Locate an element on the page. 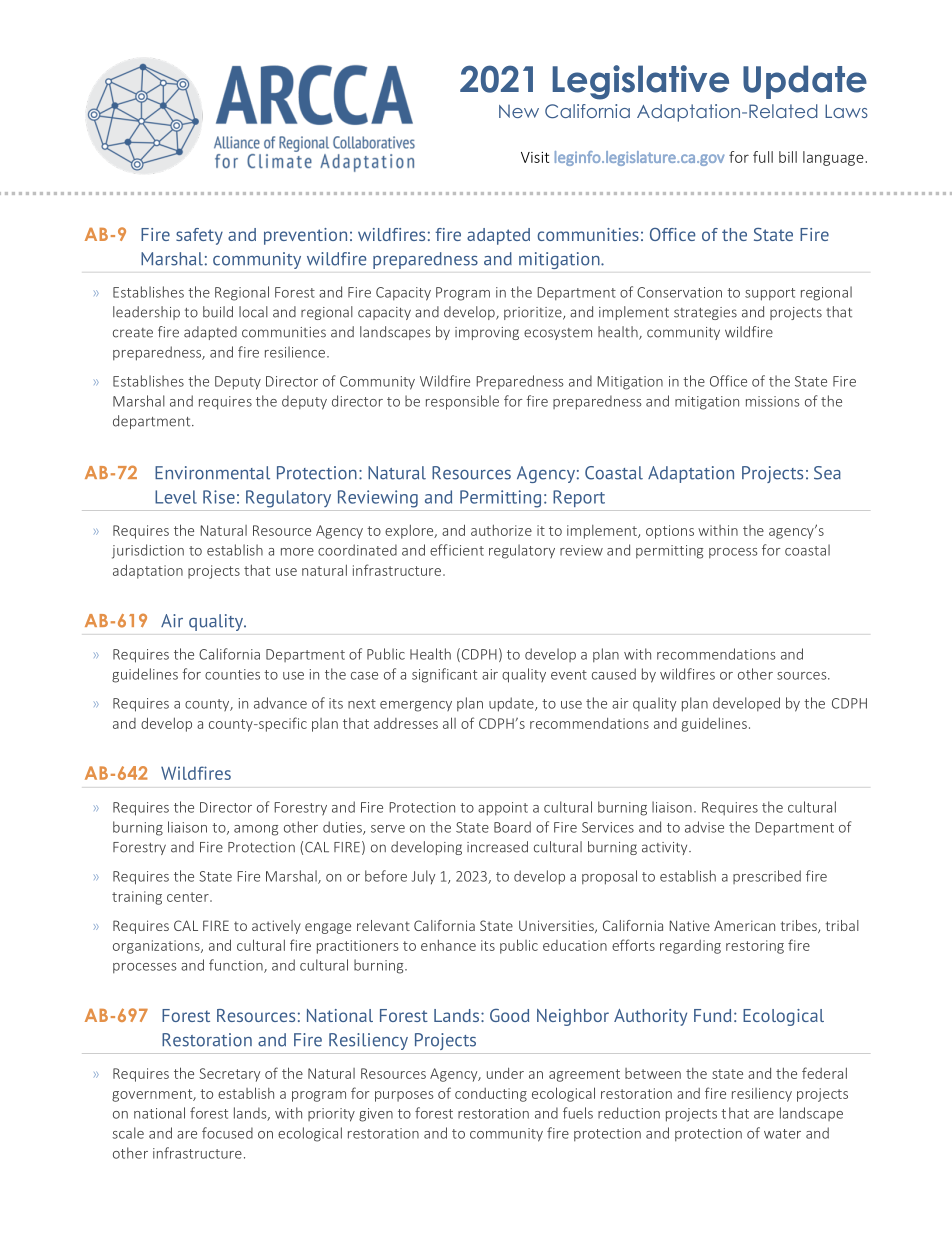 The width and height of the page is (952, 1233). water is located at coordinates (782, 1134).
